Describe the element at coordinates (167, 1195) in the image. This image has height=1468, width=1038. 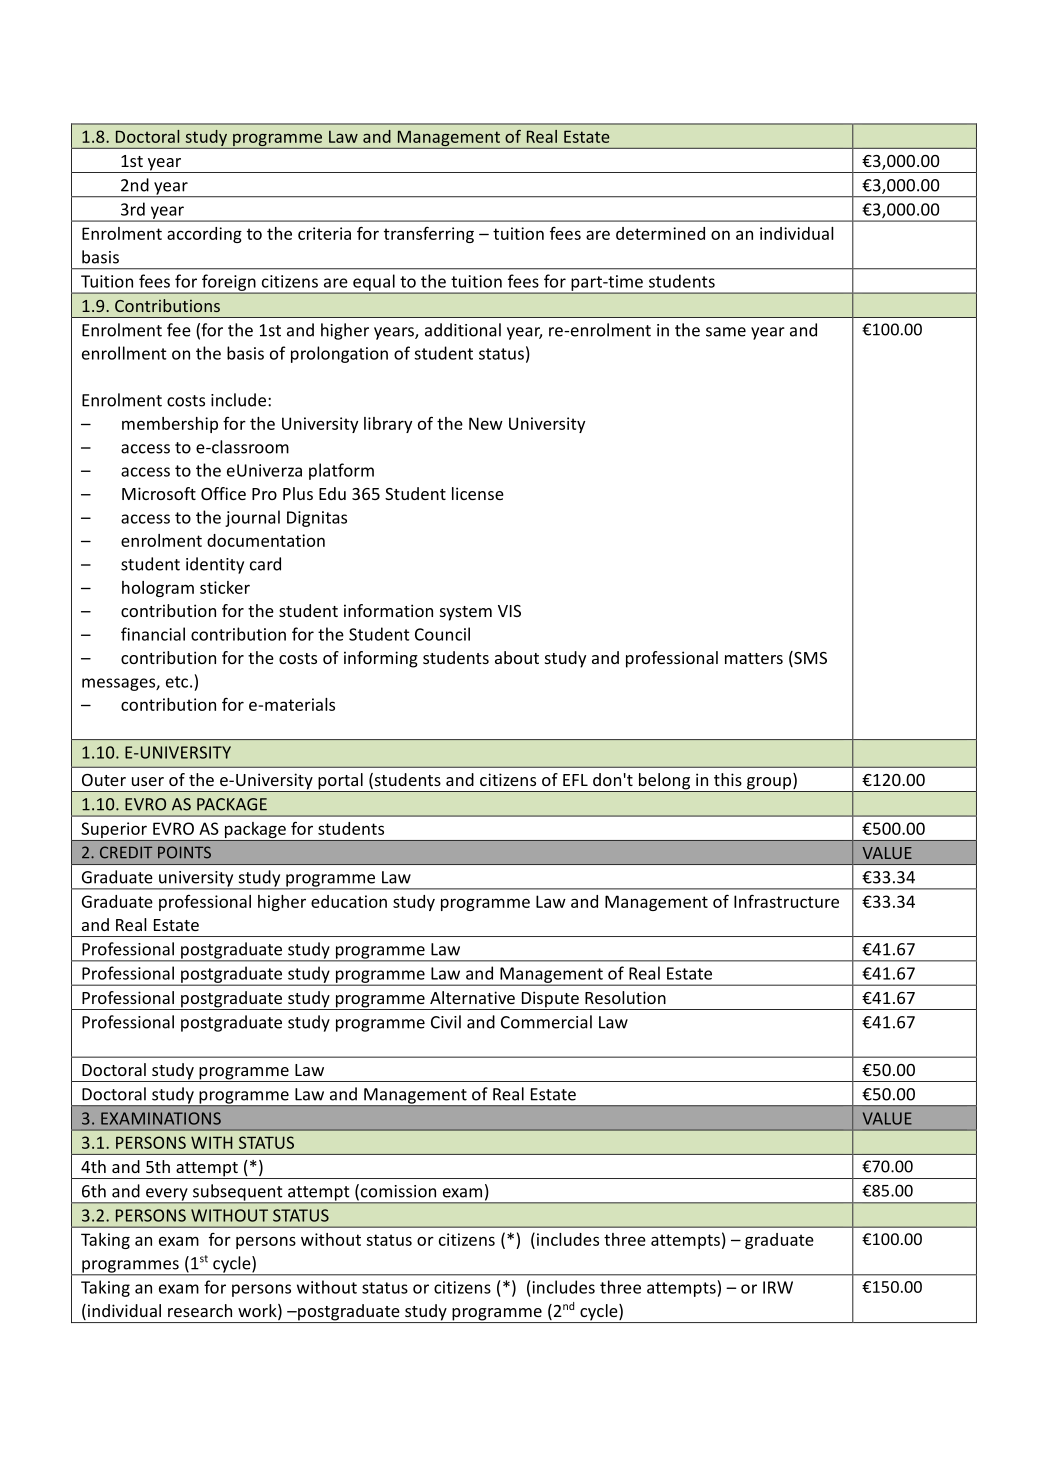
I see `every` at that location.
